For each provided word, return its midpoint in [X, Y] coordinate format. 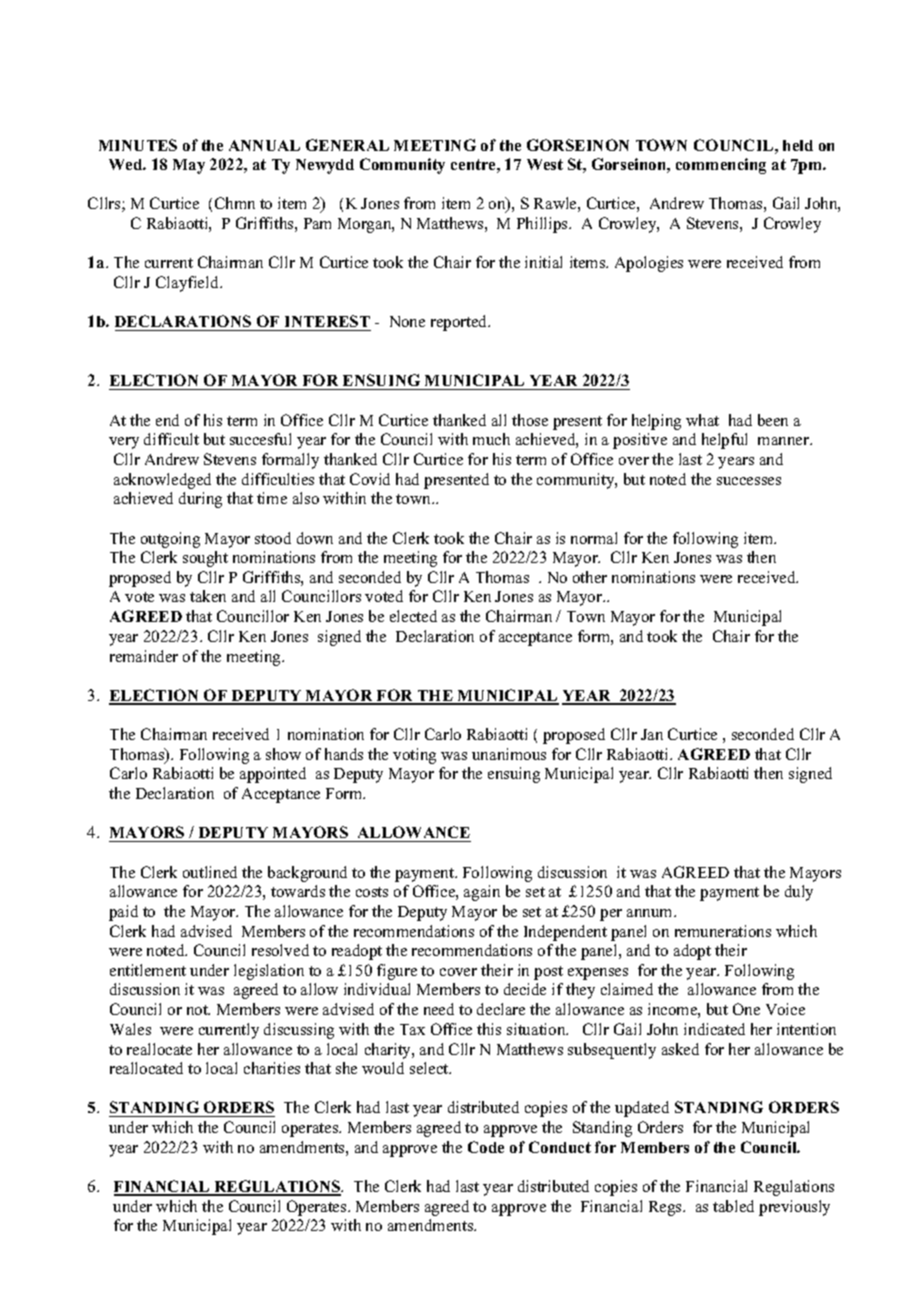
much [491, 439]
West [545, 164]
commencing [721, 166]
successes [749, 481]
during [200, 500]
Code [486, 1147]
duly [799, 893]
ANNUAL [264, 145]
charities [272, 1068]
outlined [210, 872]
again [482, 893]
